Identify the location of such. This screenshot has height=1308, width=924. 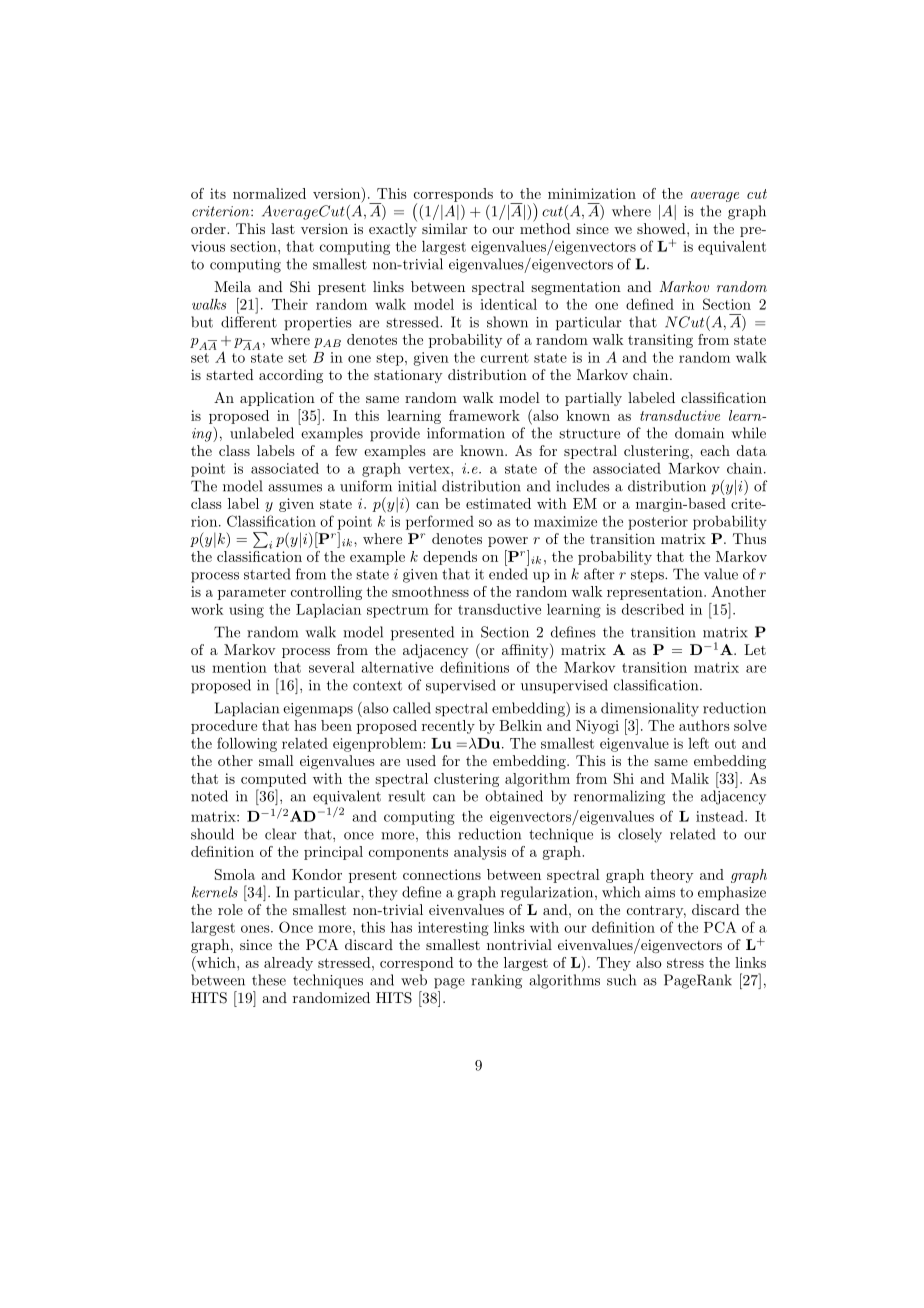
(621, 980).
